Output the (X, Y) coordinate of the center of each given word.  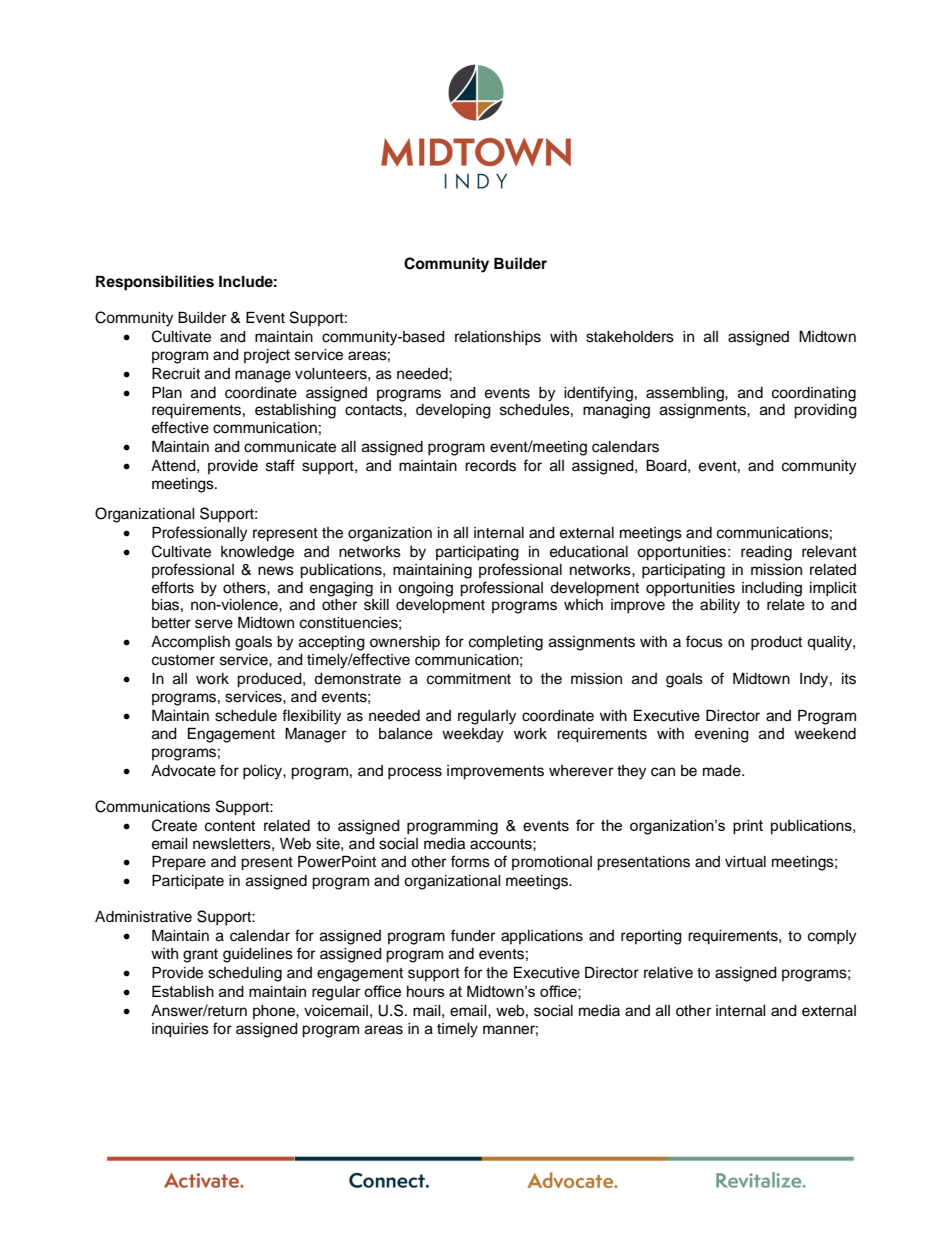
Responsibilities (155, 283)
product (776, 643)
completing (506, 643)
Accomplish (190, 643)
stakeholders (630, 337)
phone (275, 1012)
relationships (498, 338)
